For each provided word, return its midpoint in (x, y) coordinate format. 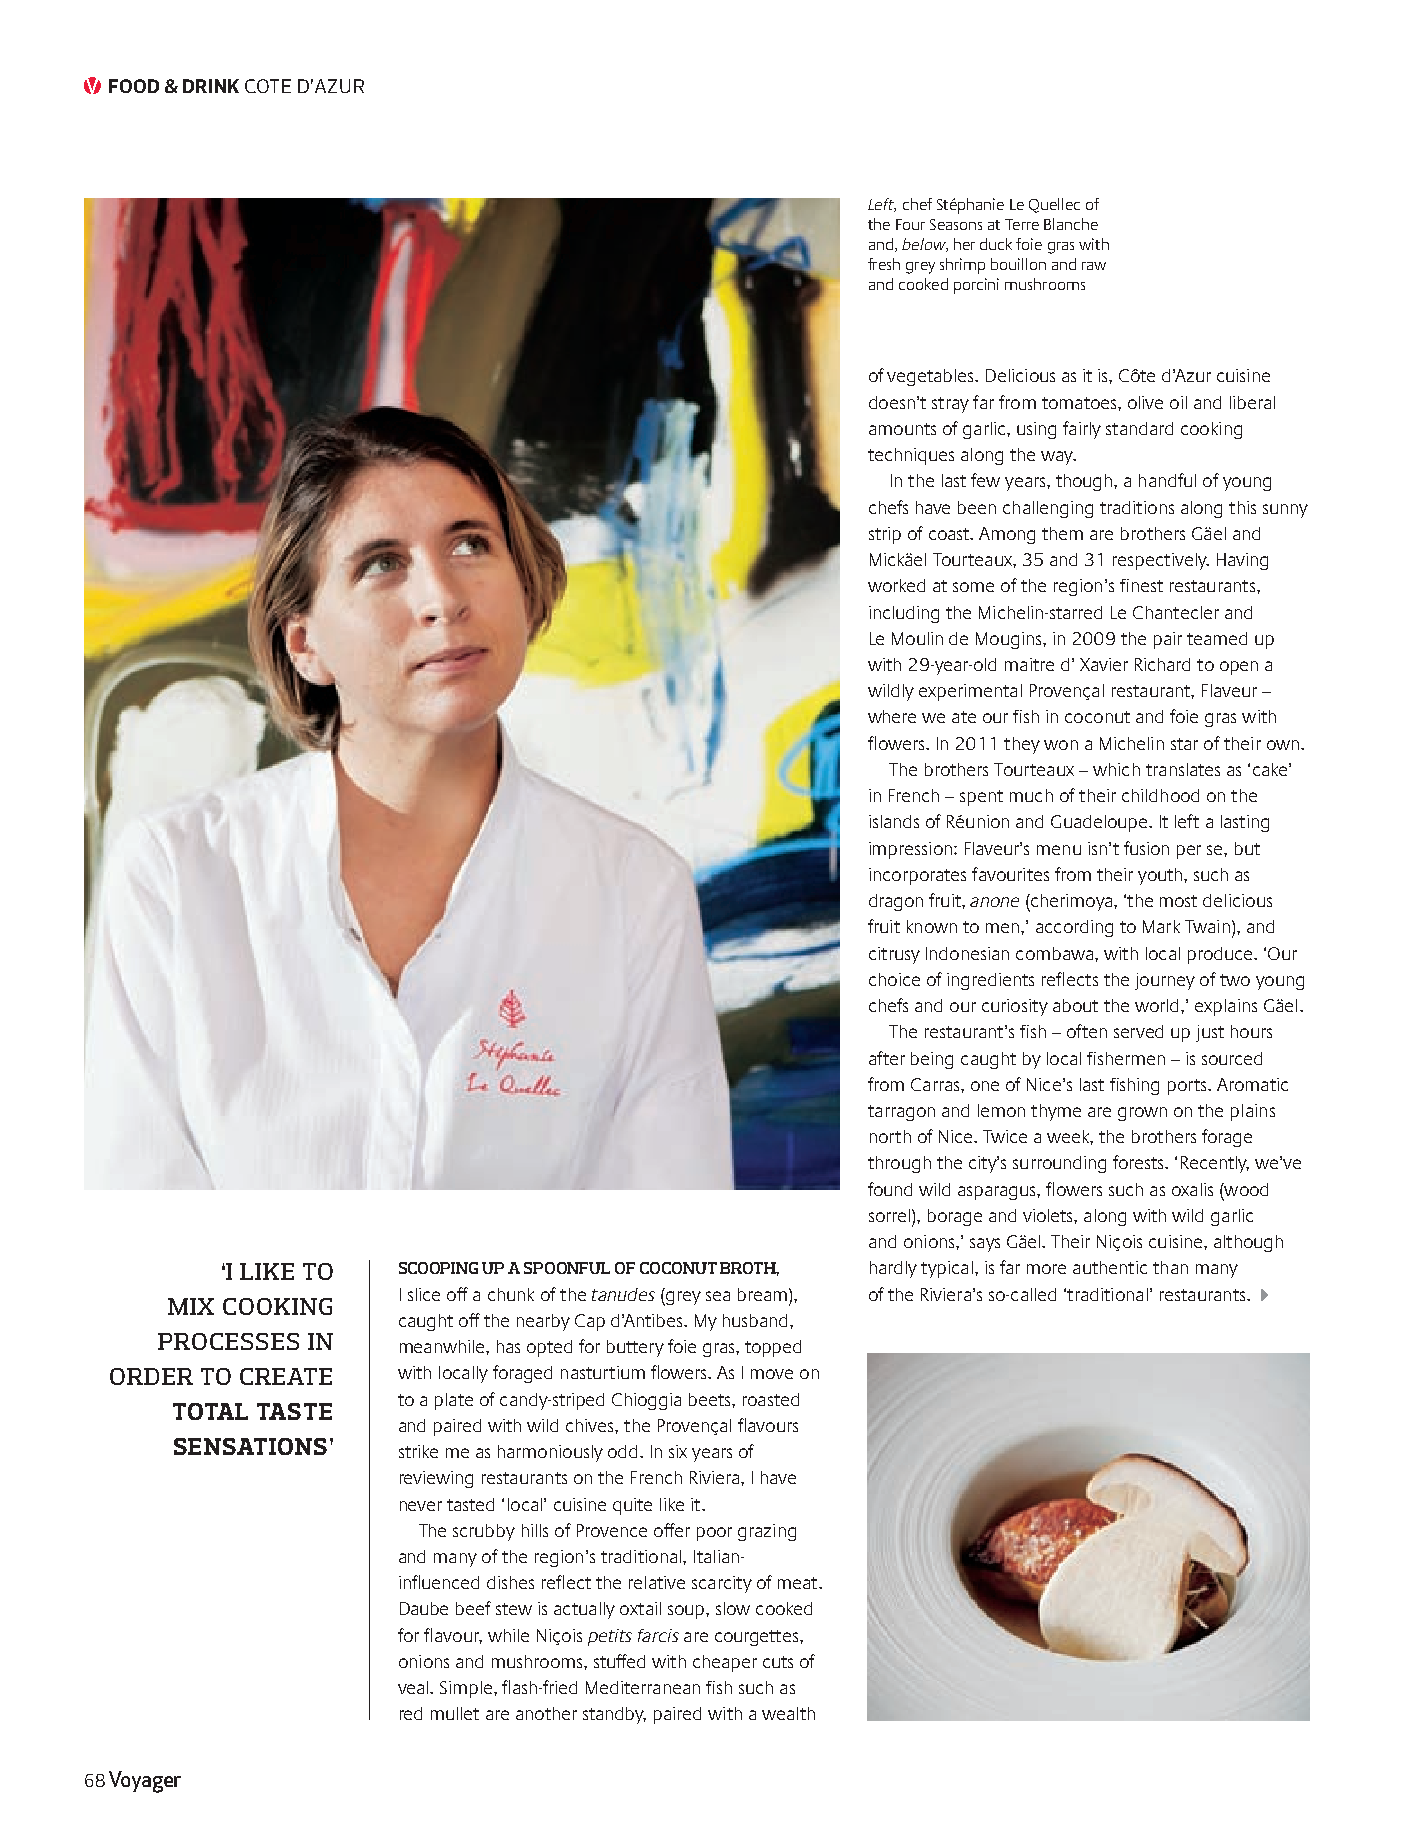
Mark (1161, 926)
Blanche (1071, 224)
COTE (268, 86)
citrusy (894, 955)
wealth (788, 1713)
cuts (778, 1662)
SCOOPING (438, 1268)
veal (414, 1687)
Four (910, 224)
